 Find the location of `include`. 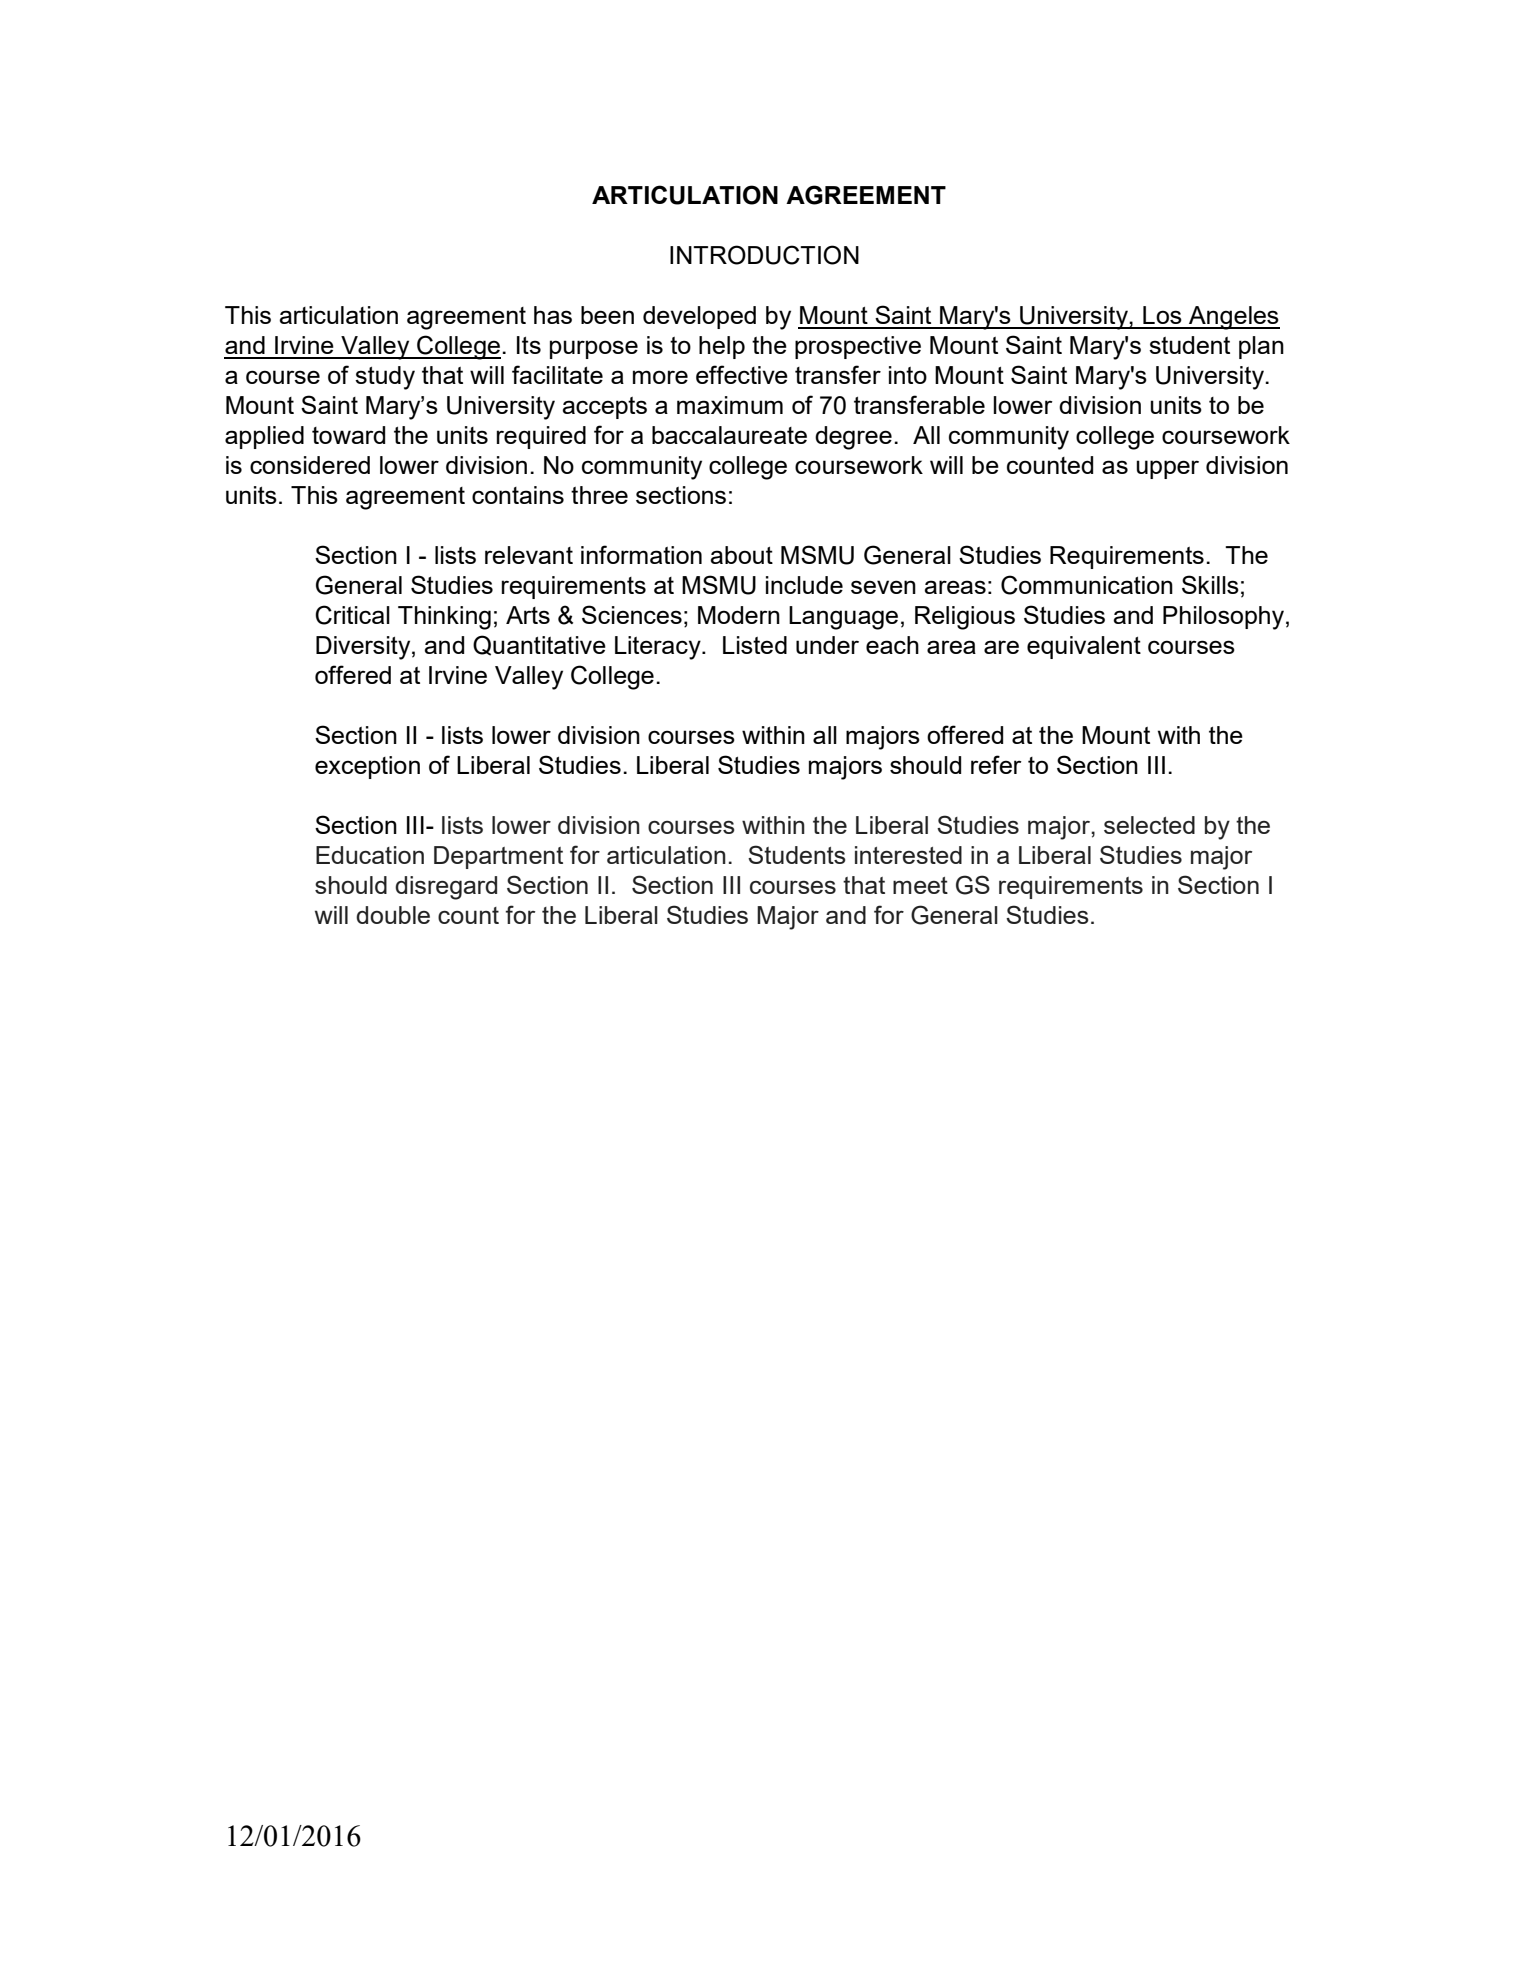

include is located at coordinates (804, 585).
